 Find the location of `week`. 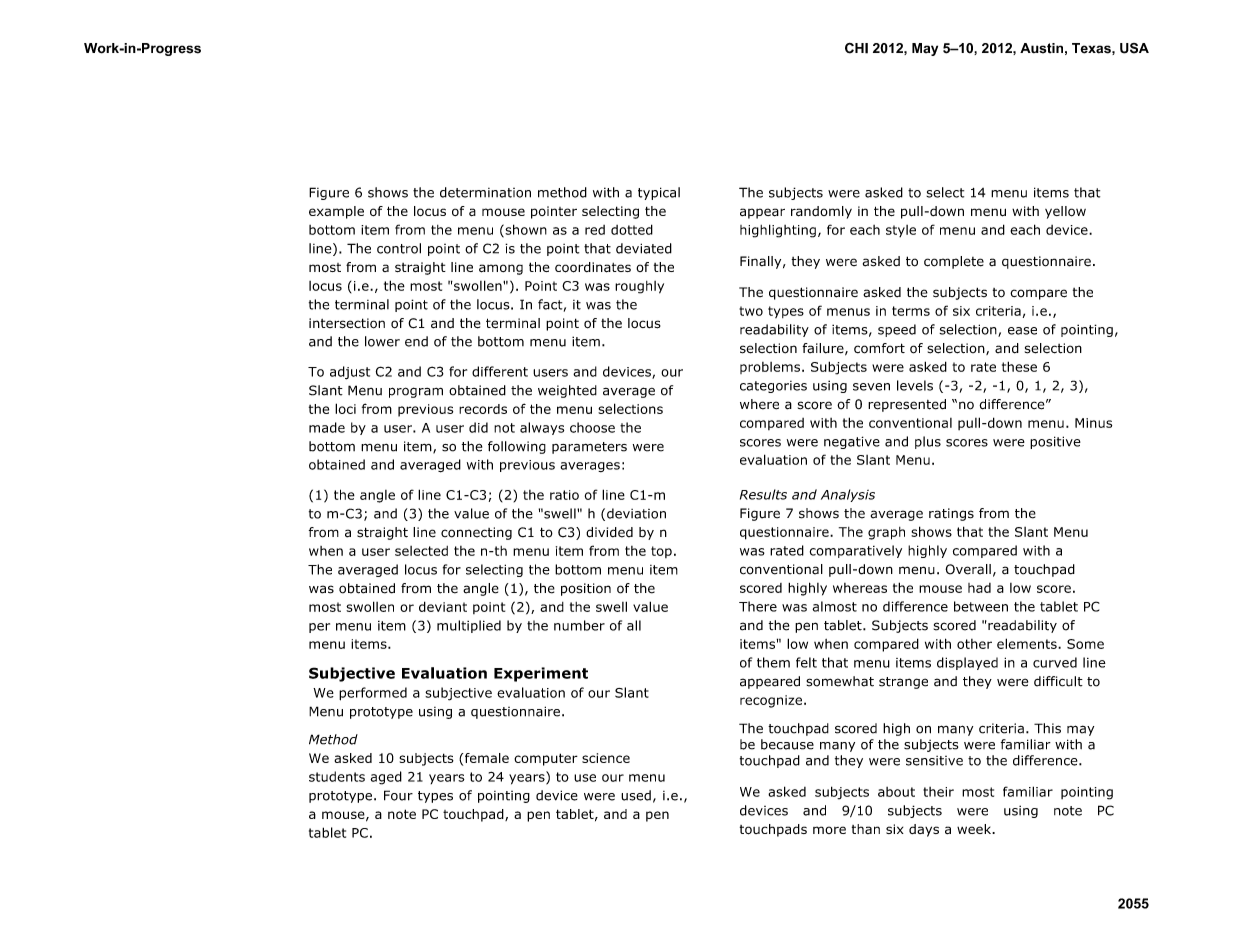

week is located at coordinates (975, 829).
